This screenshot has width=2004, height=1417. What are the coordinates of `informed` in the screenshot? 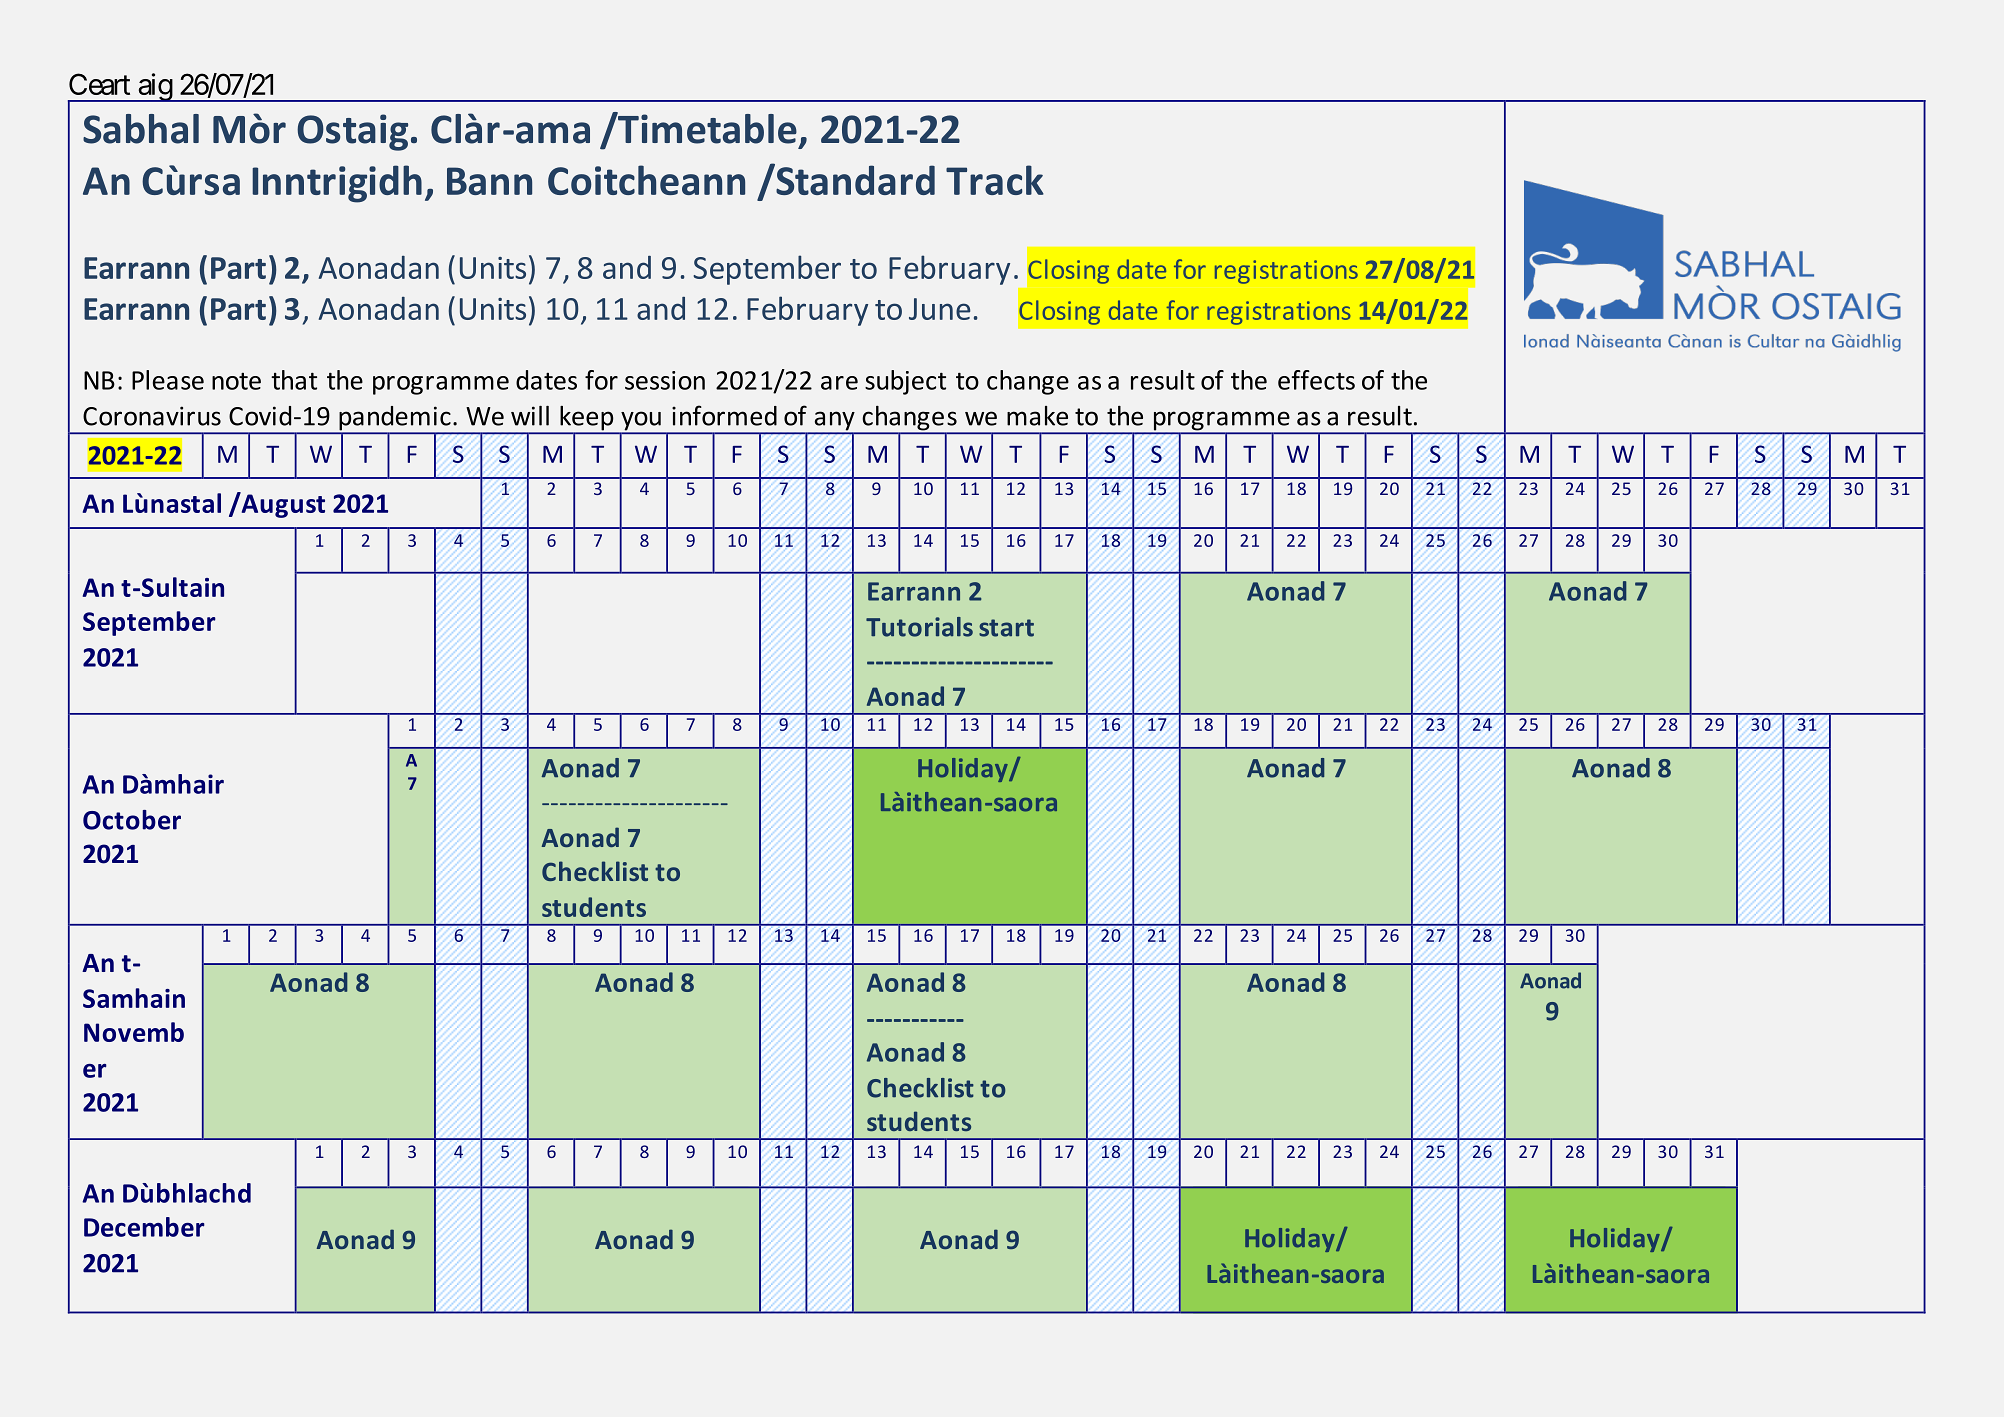 It's located at (724, 415).
